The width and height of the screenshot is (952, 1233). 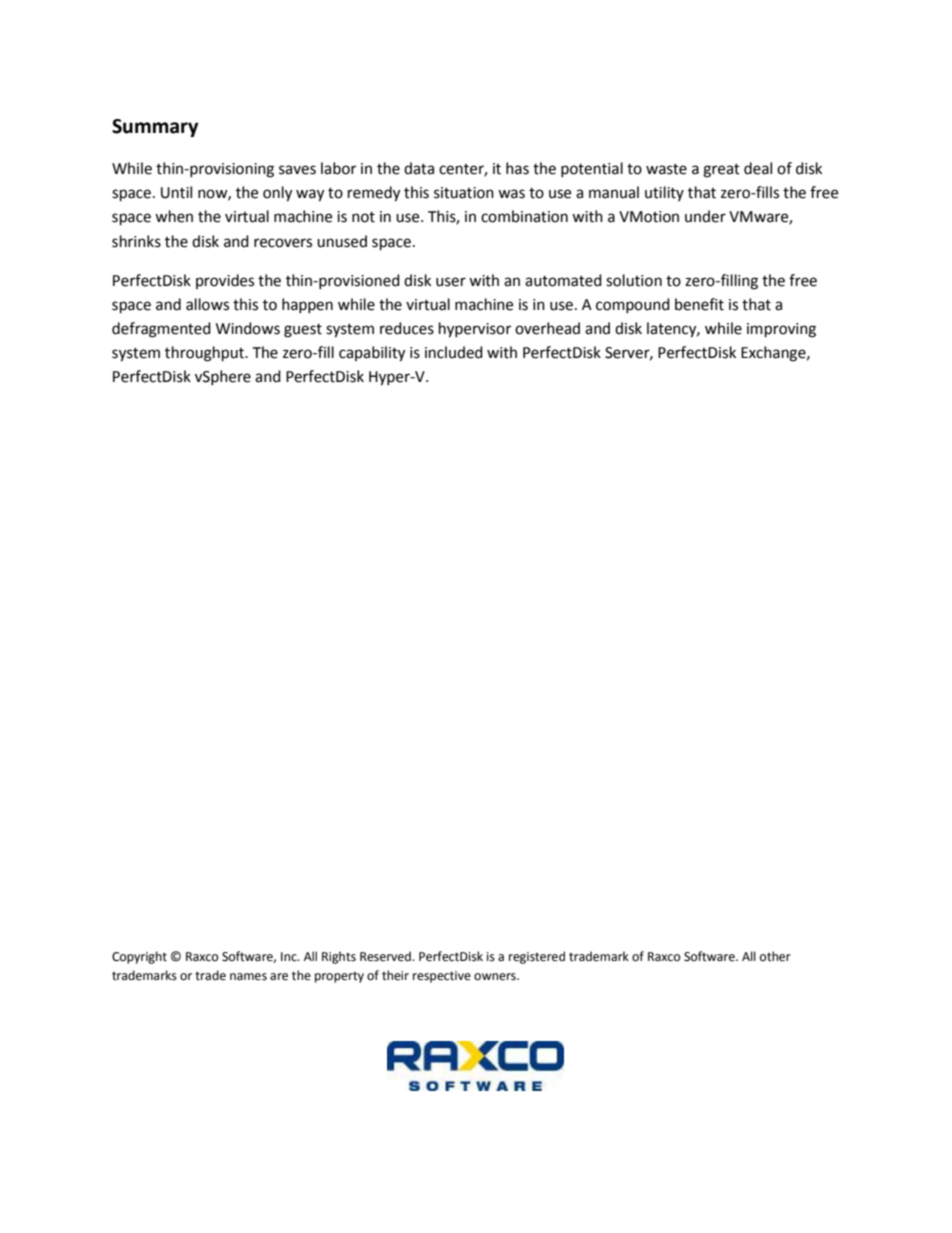 I want to click on great, so click(x=721, y=171).
